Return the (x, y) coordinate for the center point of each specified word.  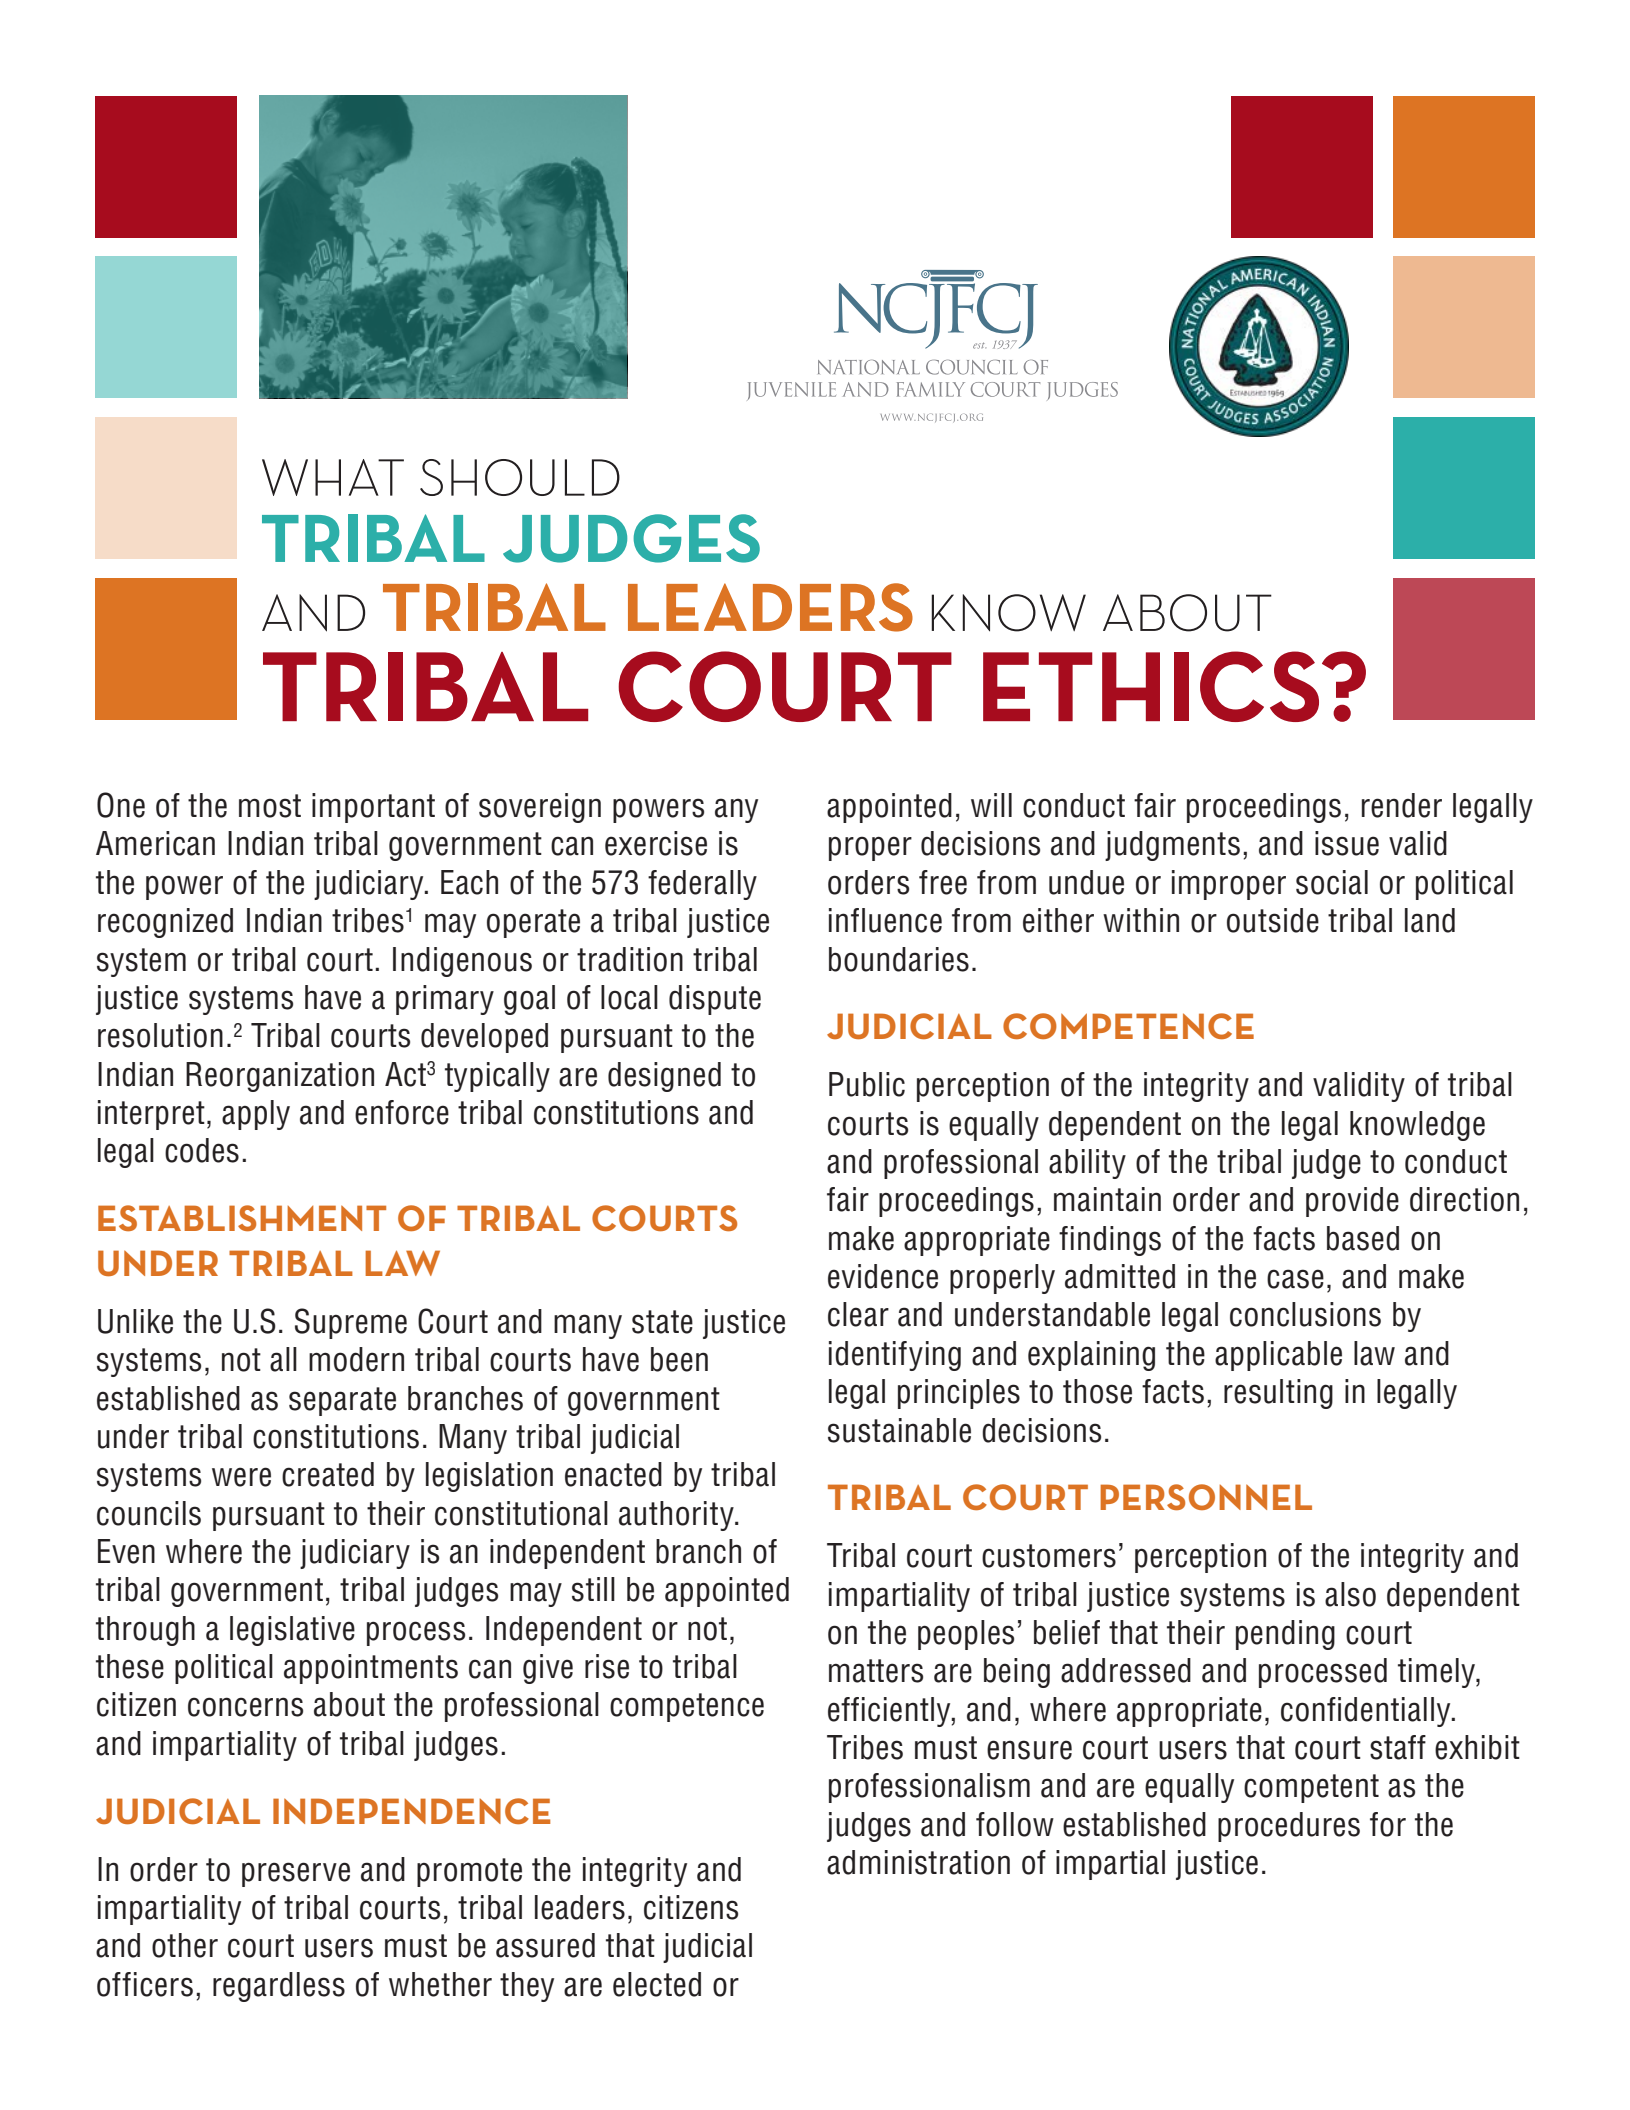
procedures (1289, 1827)
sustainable (899, 1430)
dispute (715, 1000)
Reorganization (280, 1077)
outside (1273, 920)
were (241, 1477)
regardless (279, 1987)
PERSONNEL (1206, 1497)
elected (657, 1984)
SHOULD (520, 477)
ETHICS (1151, 686)
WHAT (333, 477)
